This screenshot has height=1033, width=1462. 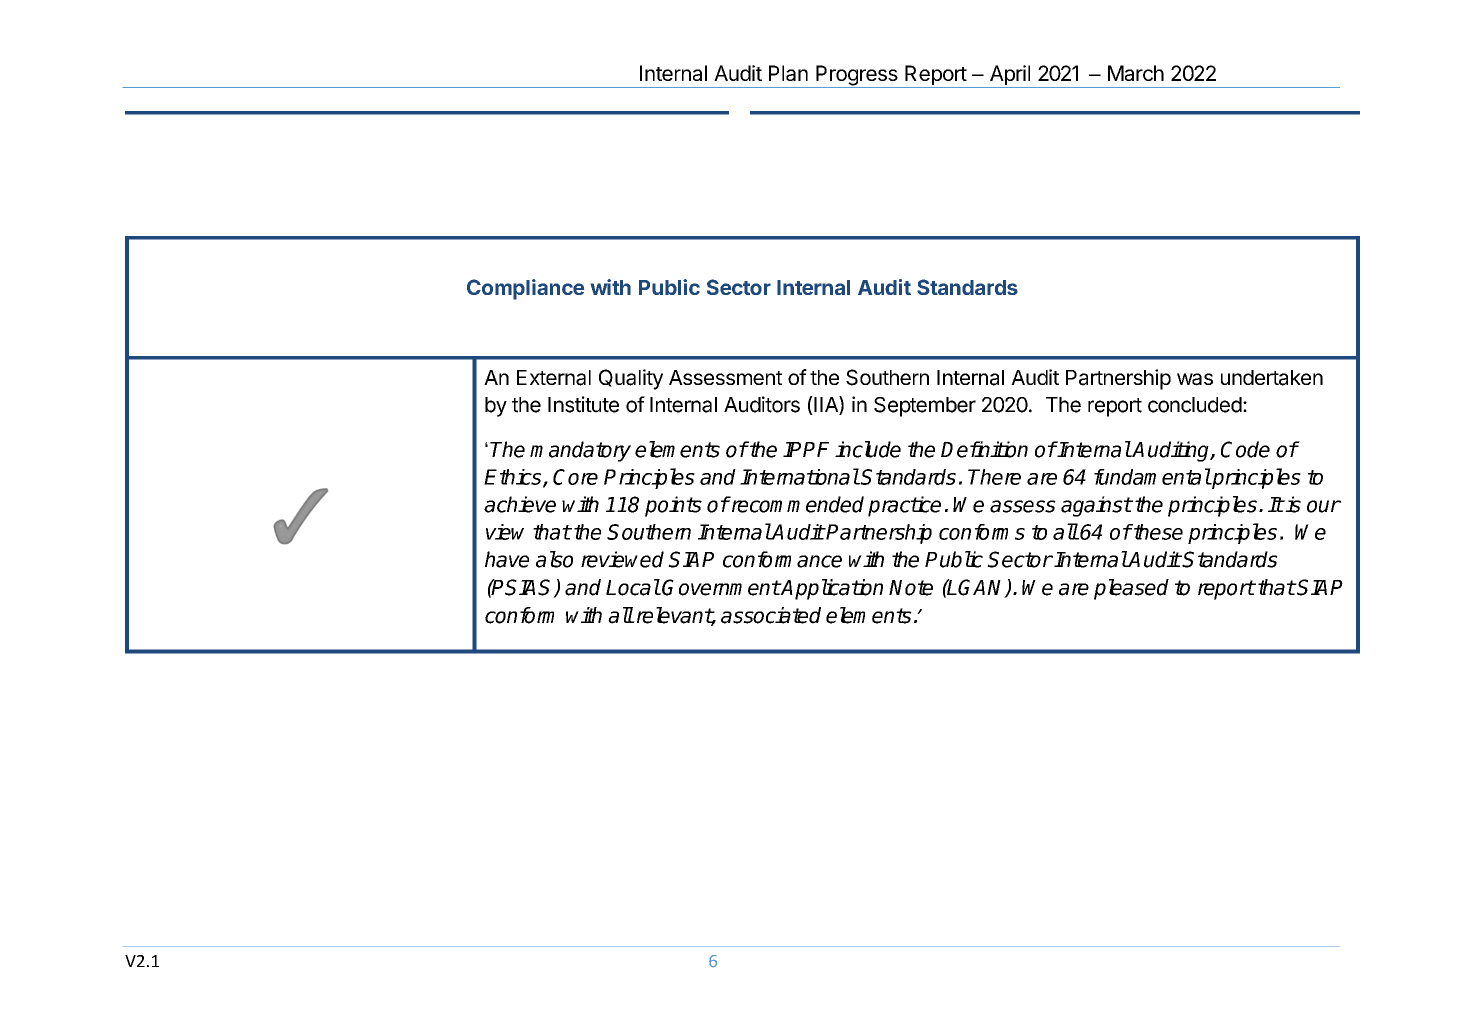 What do you see at coordinates (788, 73) in the screenshot?
I see `Plan` at bounding box center [788, 73].
